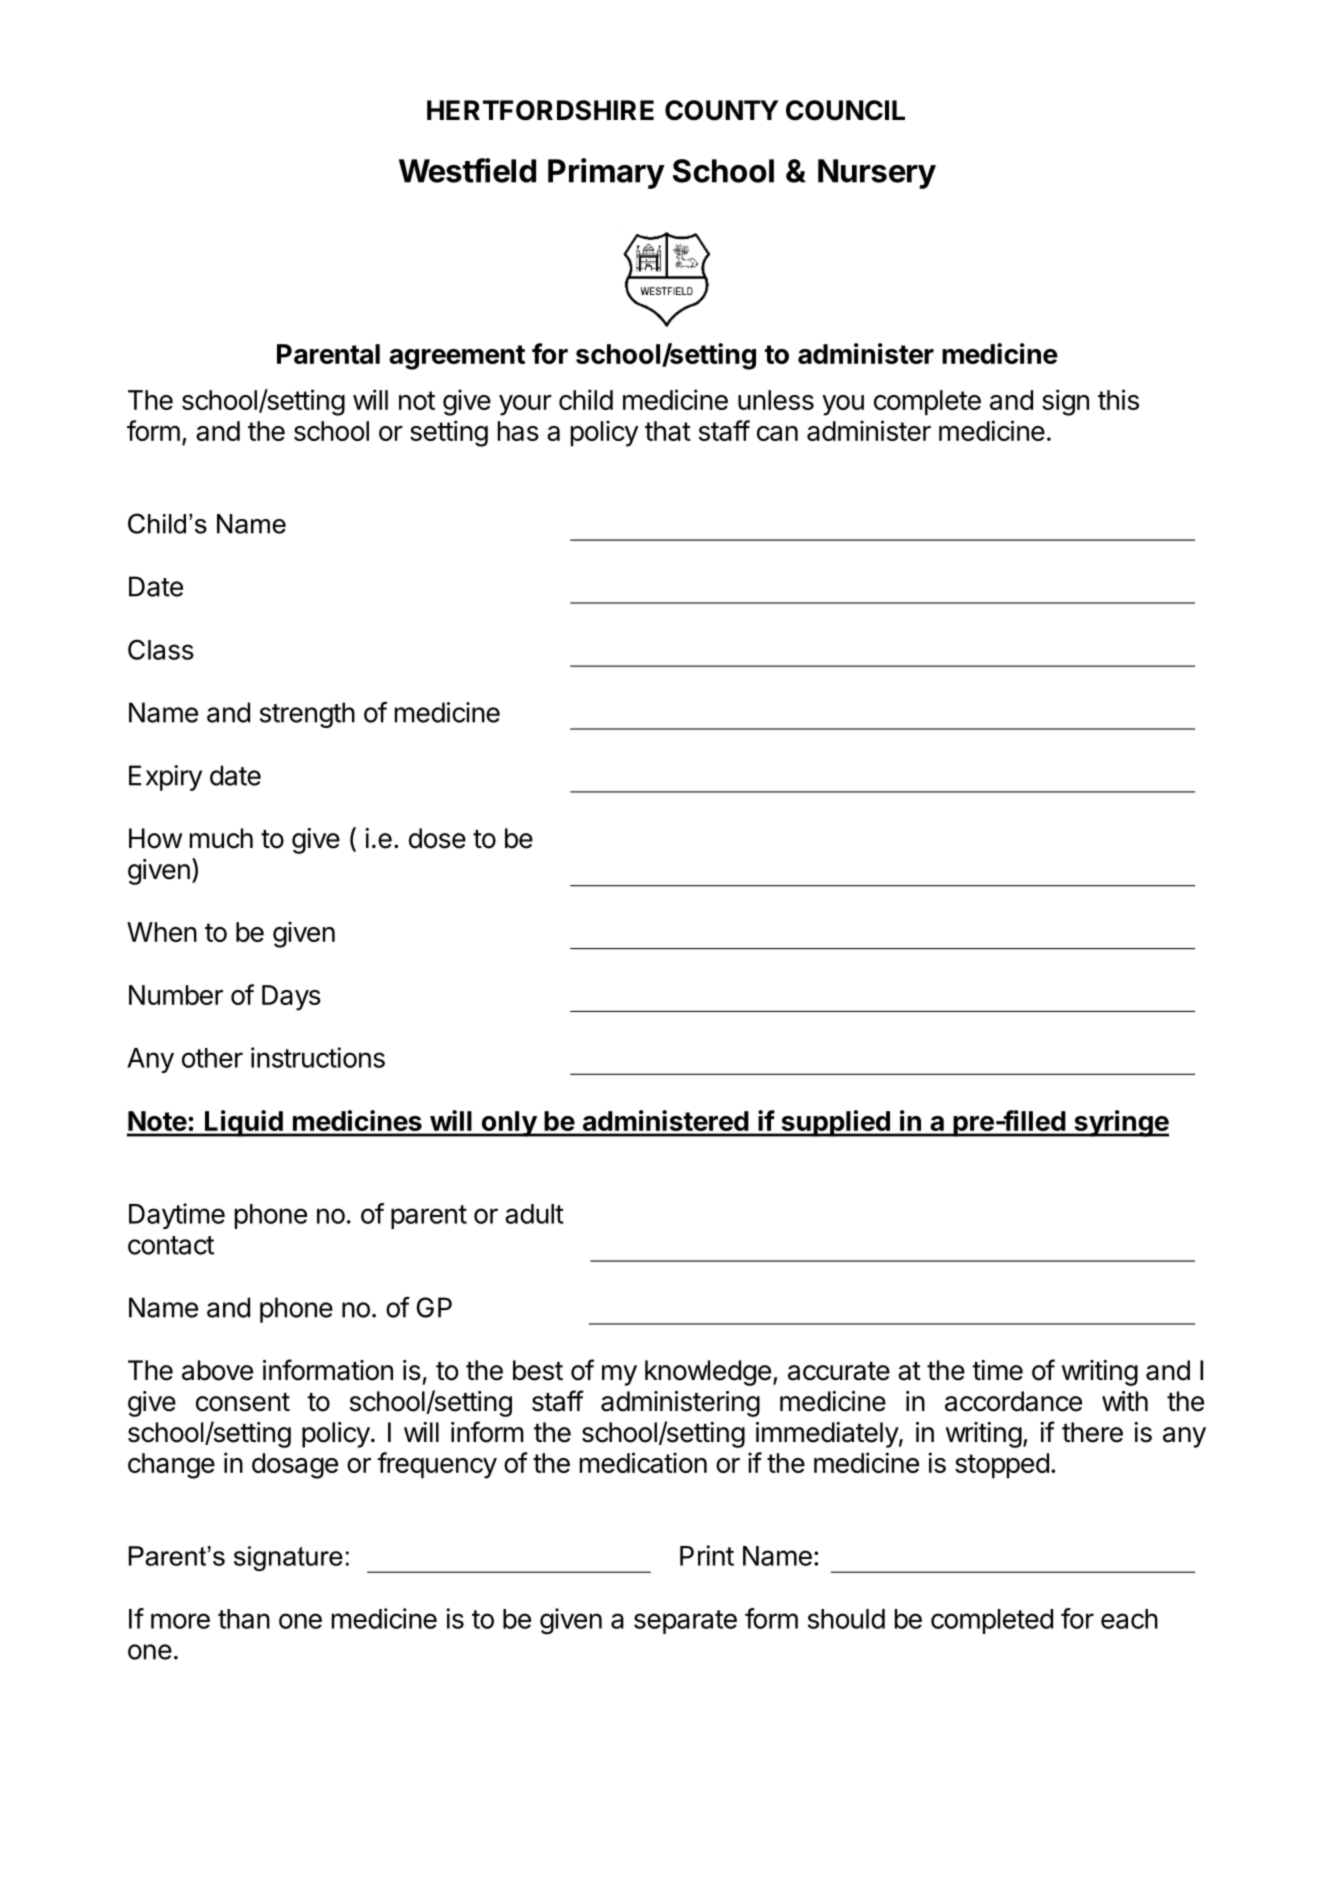 This screenshot has height=1885, width=1333. What do you see at coordinates (244, 1123) in the screenshot?
I see `Liquid` at bounding box center [244, 1123].
